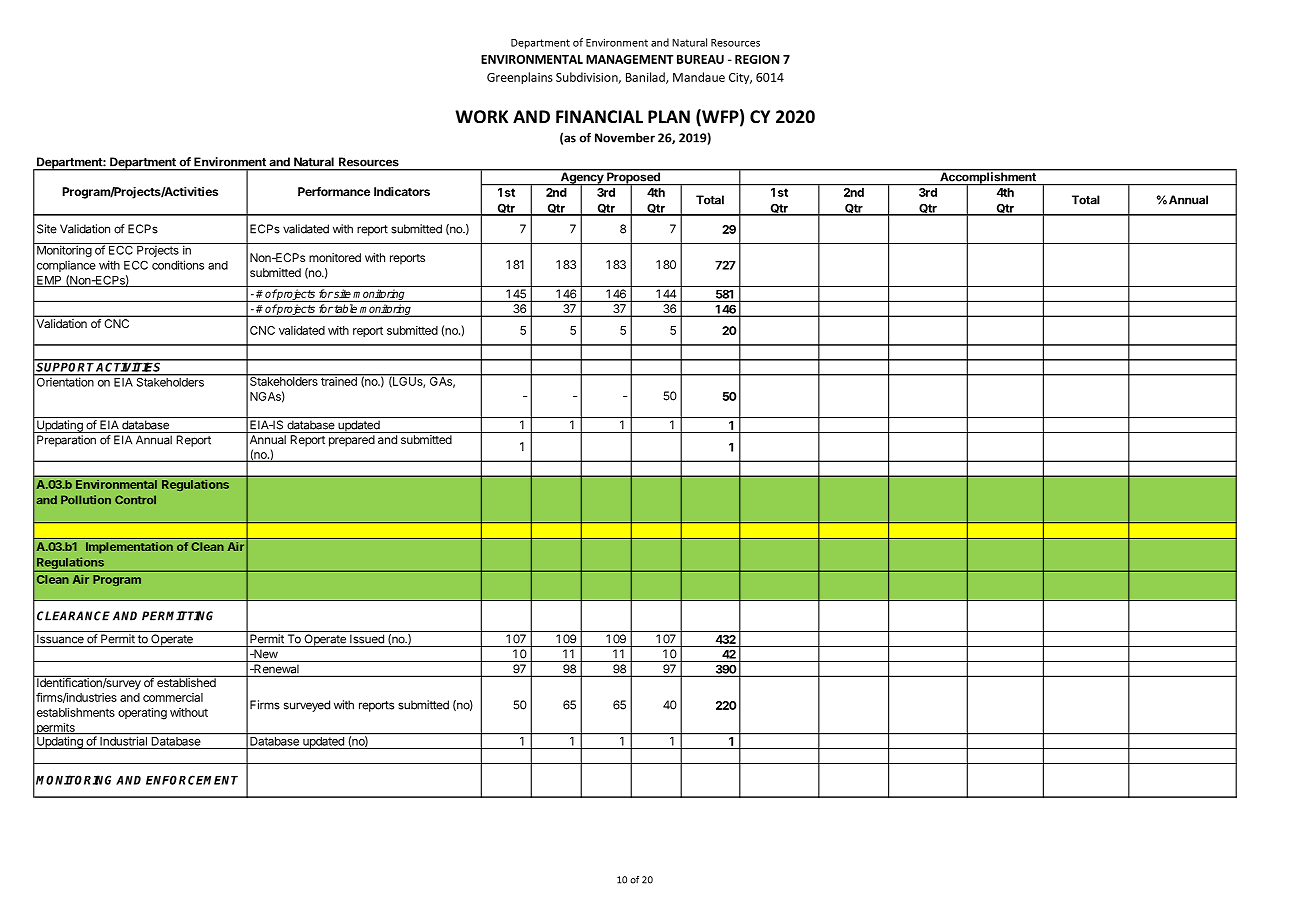 The height and width of the page is (924, 1308). Describe the element at coordinates (700, 59) in the page. I see `BUREAU` at that location.
